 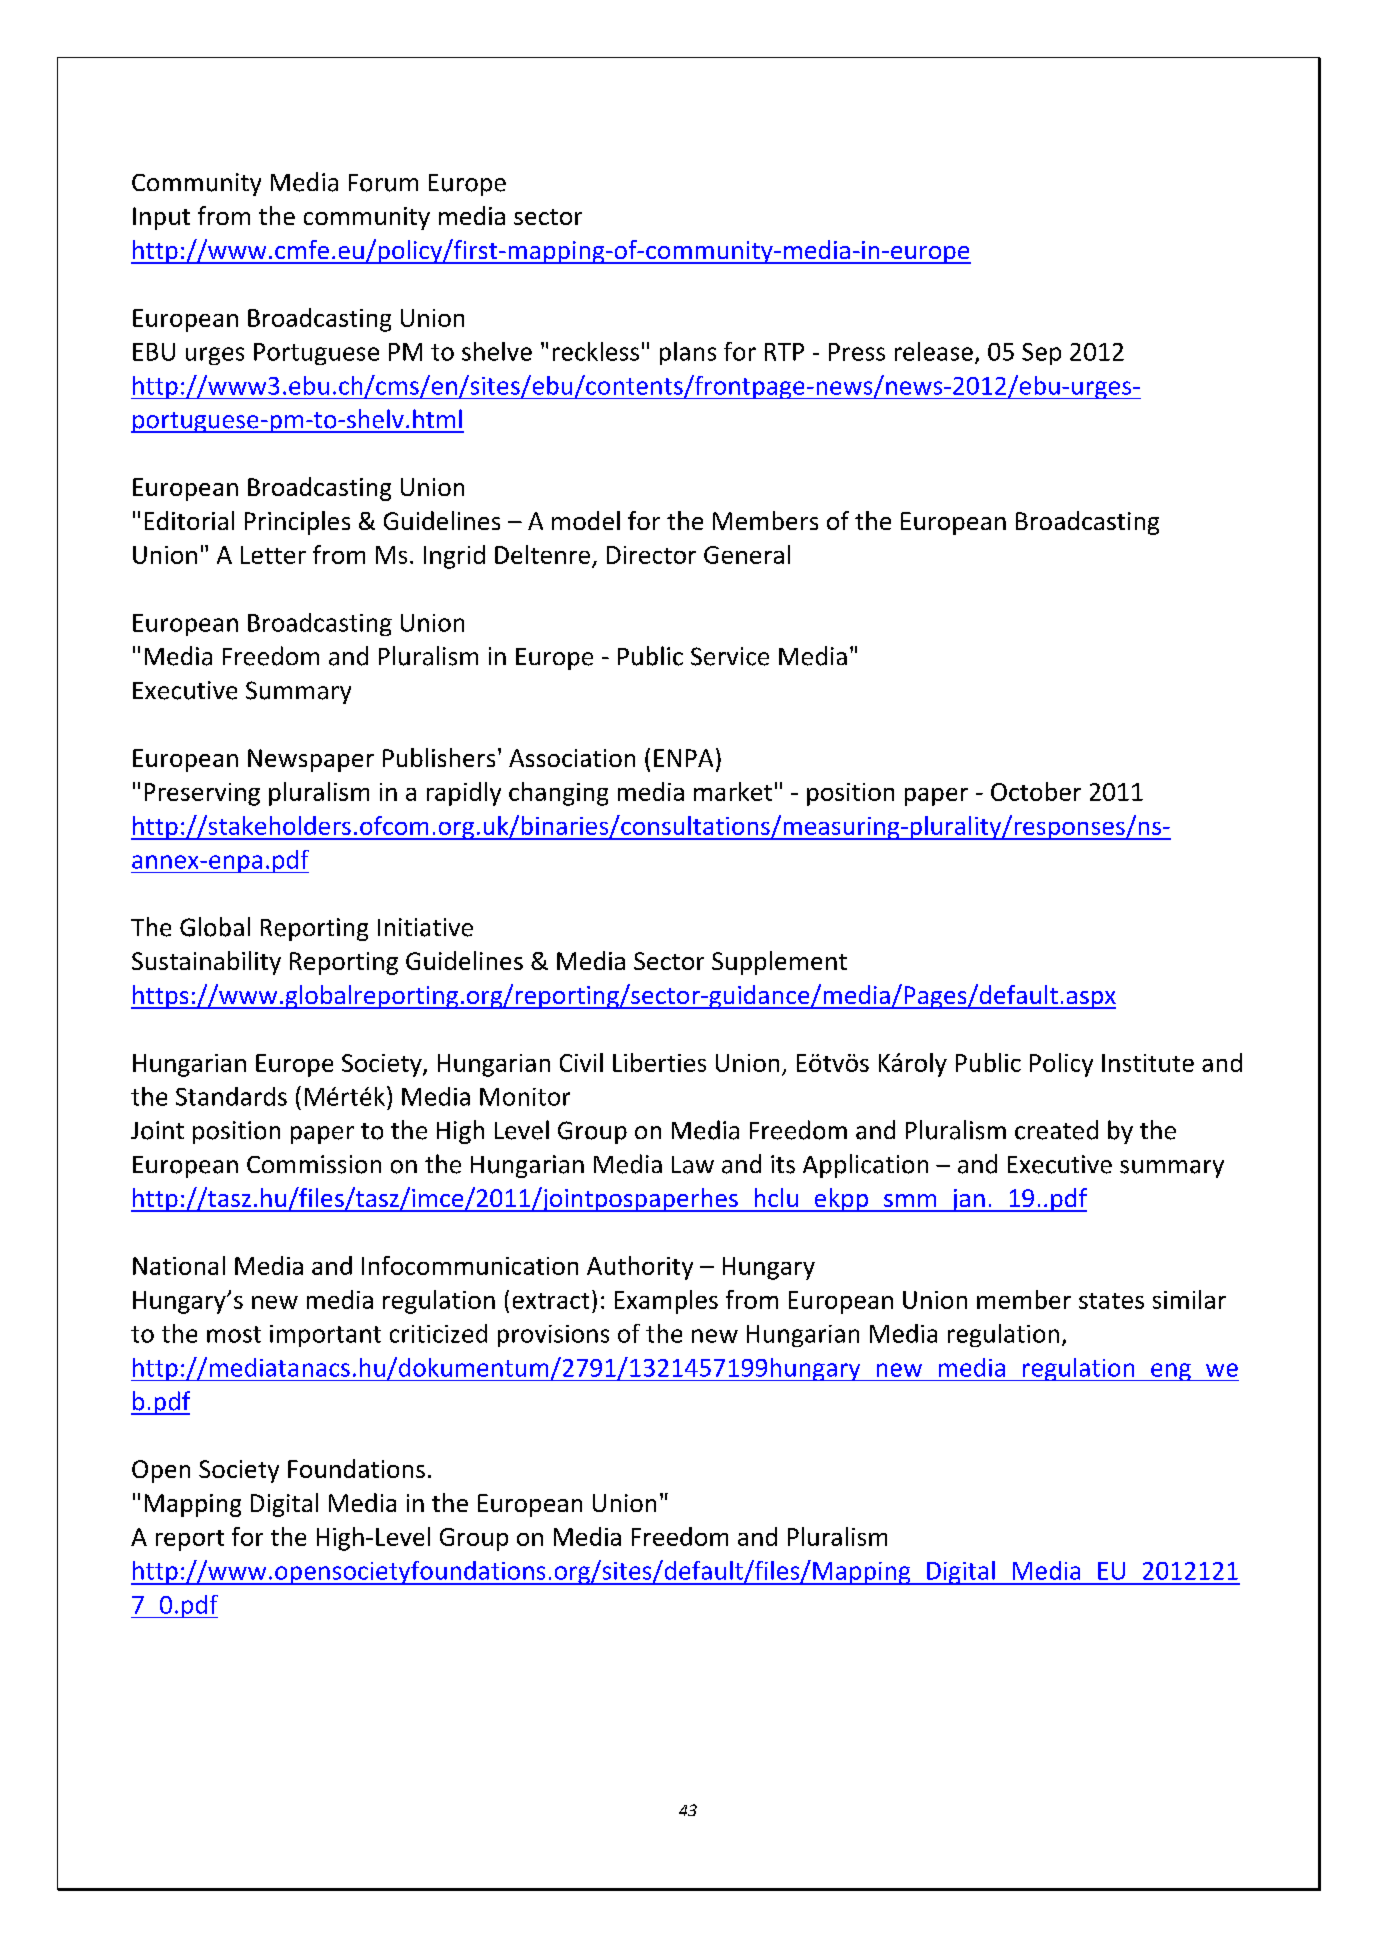 What do you see at coordinates (733, 791) in the image?
I see `market` at bounding box center [733, 791].
